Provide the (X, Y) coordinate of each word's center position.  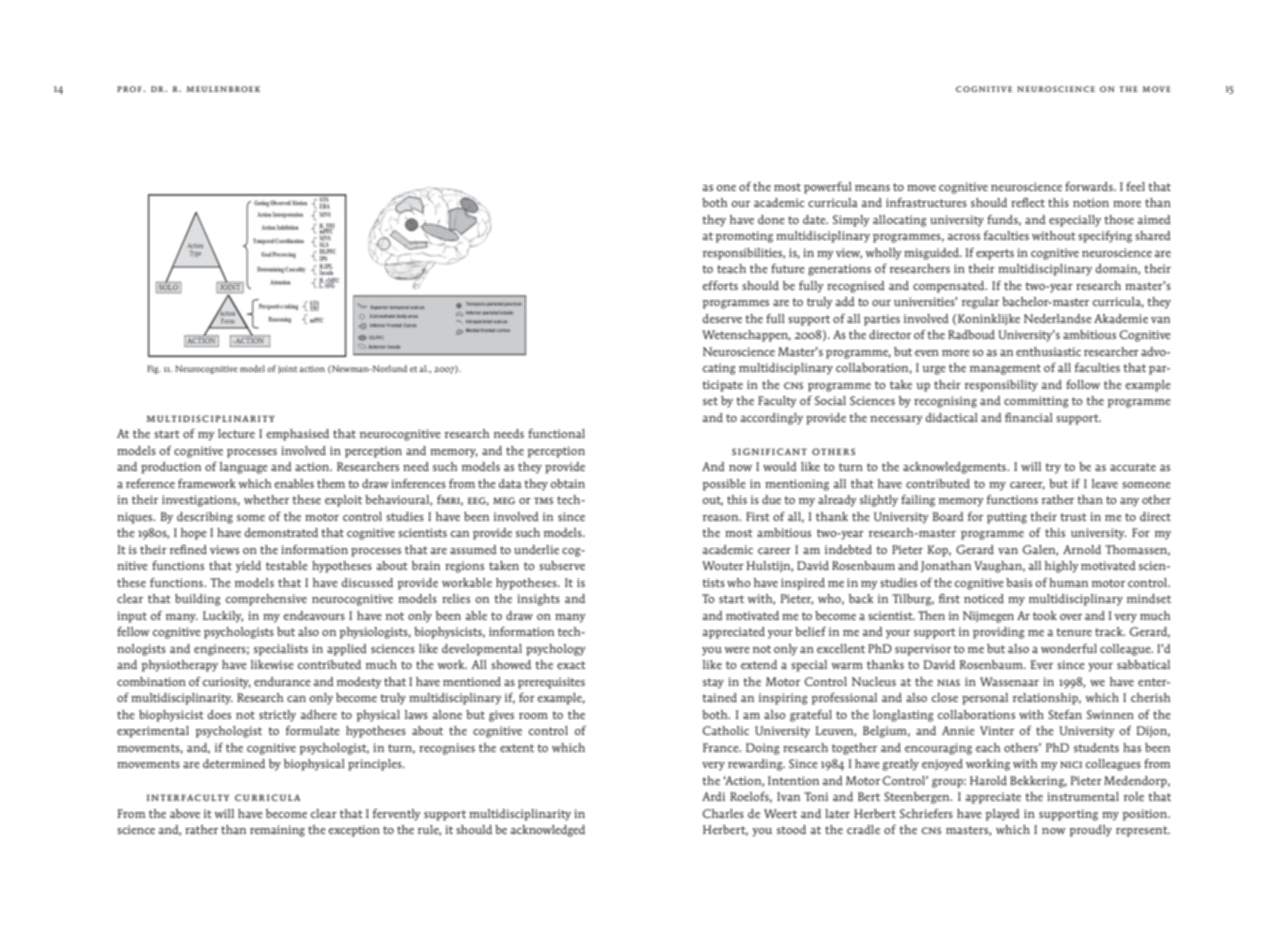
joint (287, 370)
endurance (282, 681)
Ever (1041, 664)
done (771, 219)
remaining (277, 831)
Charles (723, 813)
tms (543, 500)
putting (1007, 518)
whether (266, 499)
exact (571, 665)
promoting (744, 237)
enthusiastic (1048, 351)
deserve (722, 318)
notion (1091, 202)
